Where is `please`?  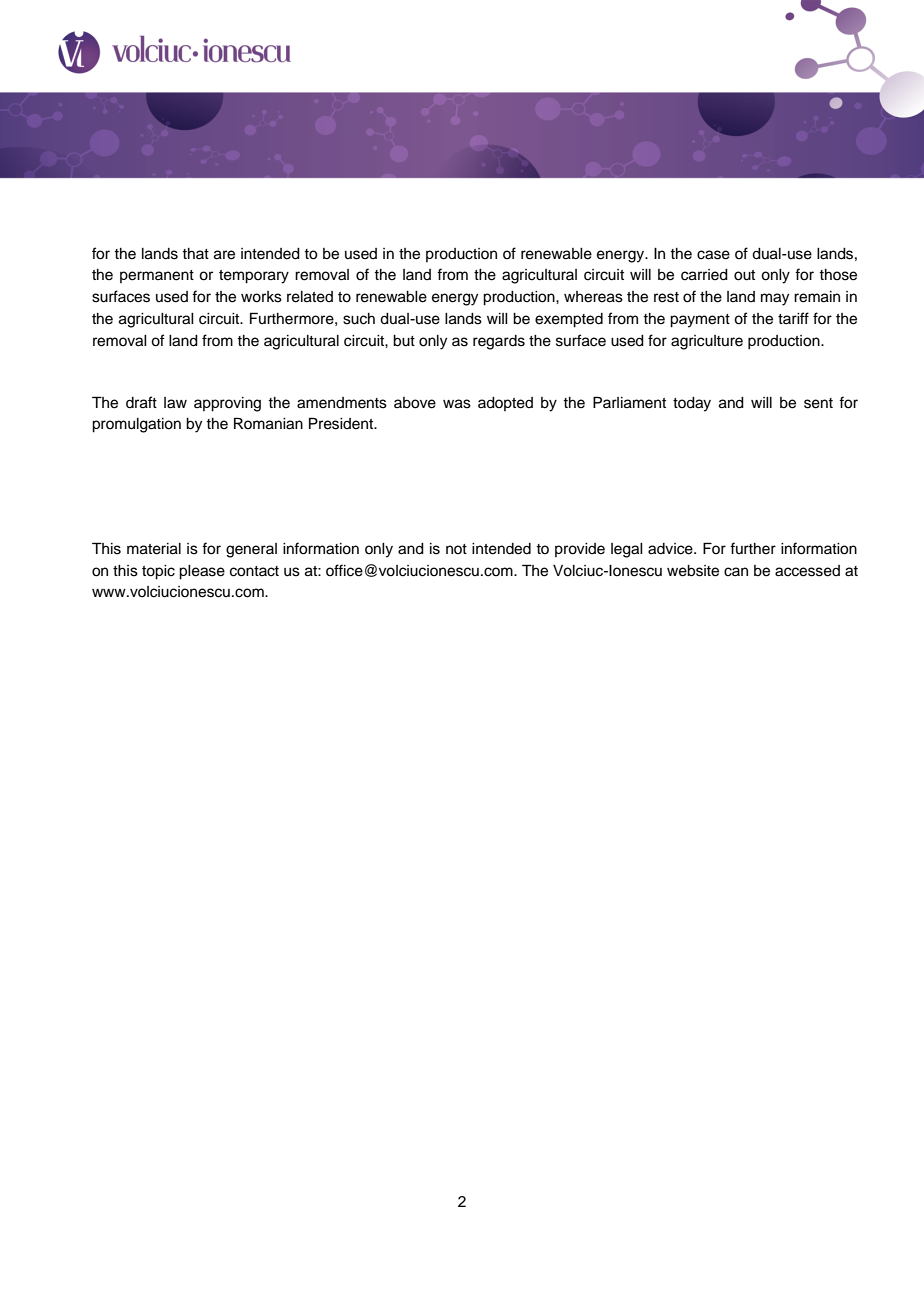
please is located at coordinates (202, 572).
